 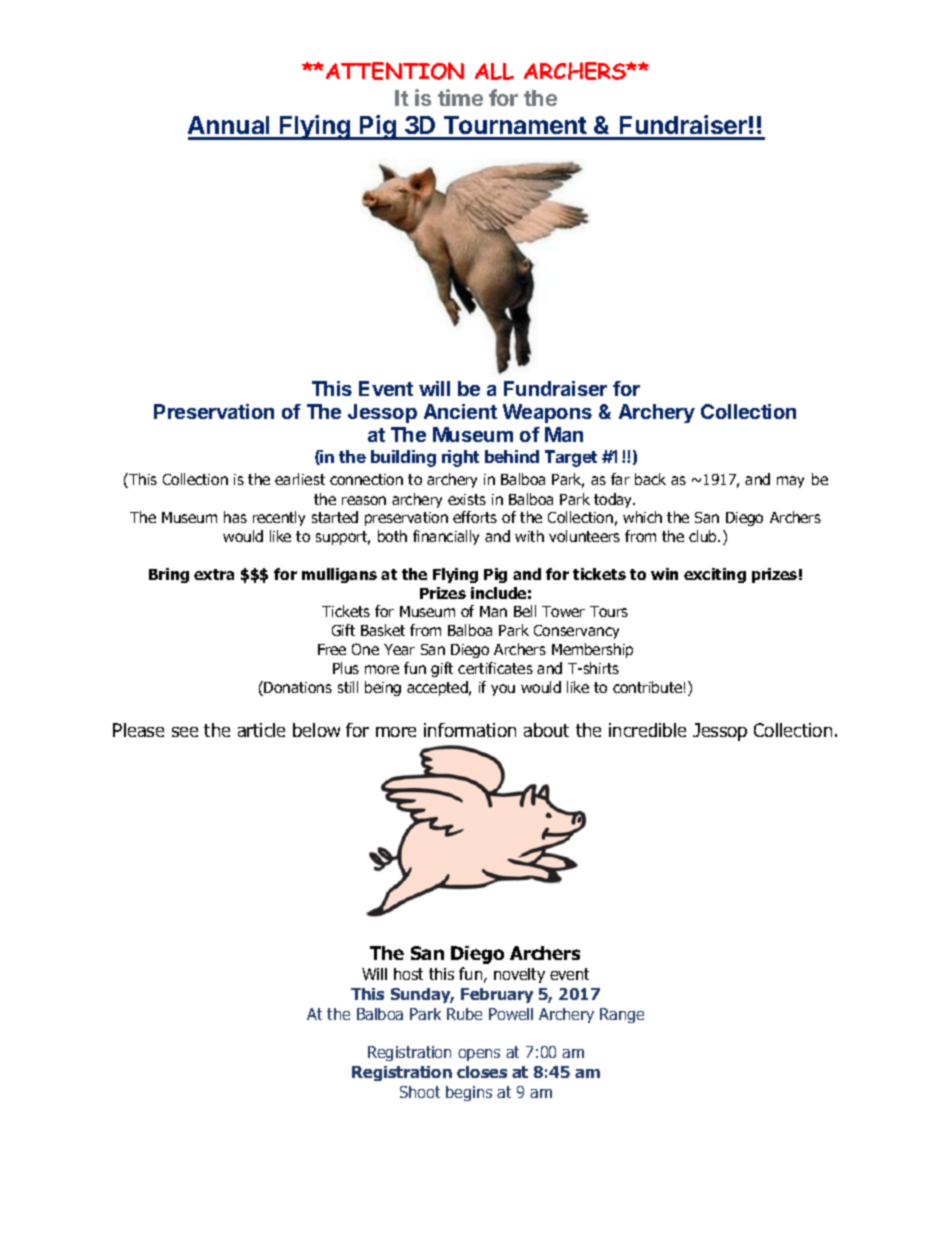 What do you see at coordinates (395, 71) in the screenshot?
I see `ATTENTION` at bounding box center [395, 71].
